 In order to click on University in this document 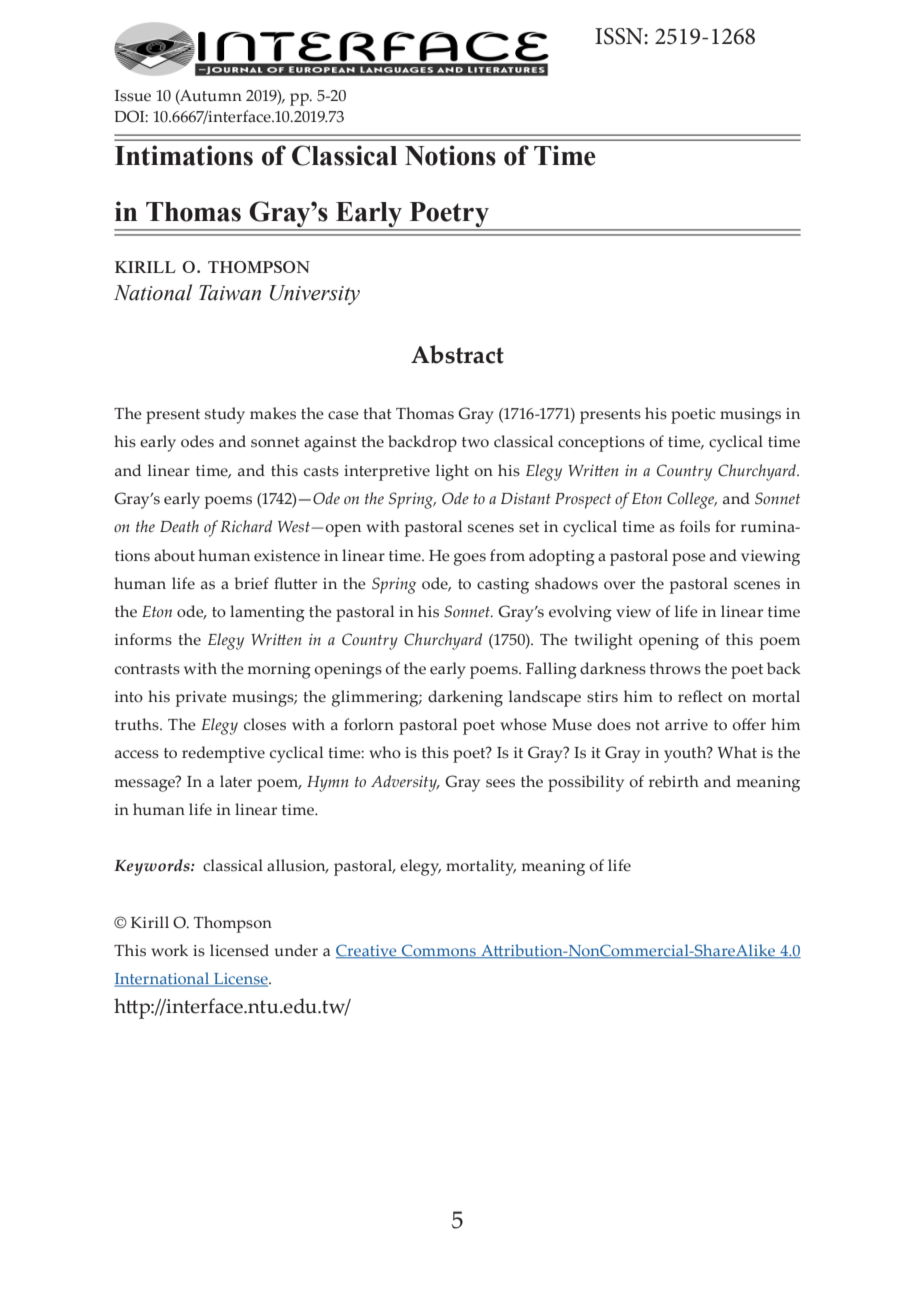, I will do `click(315, 295)`.
